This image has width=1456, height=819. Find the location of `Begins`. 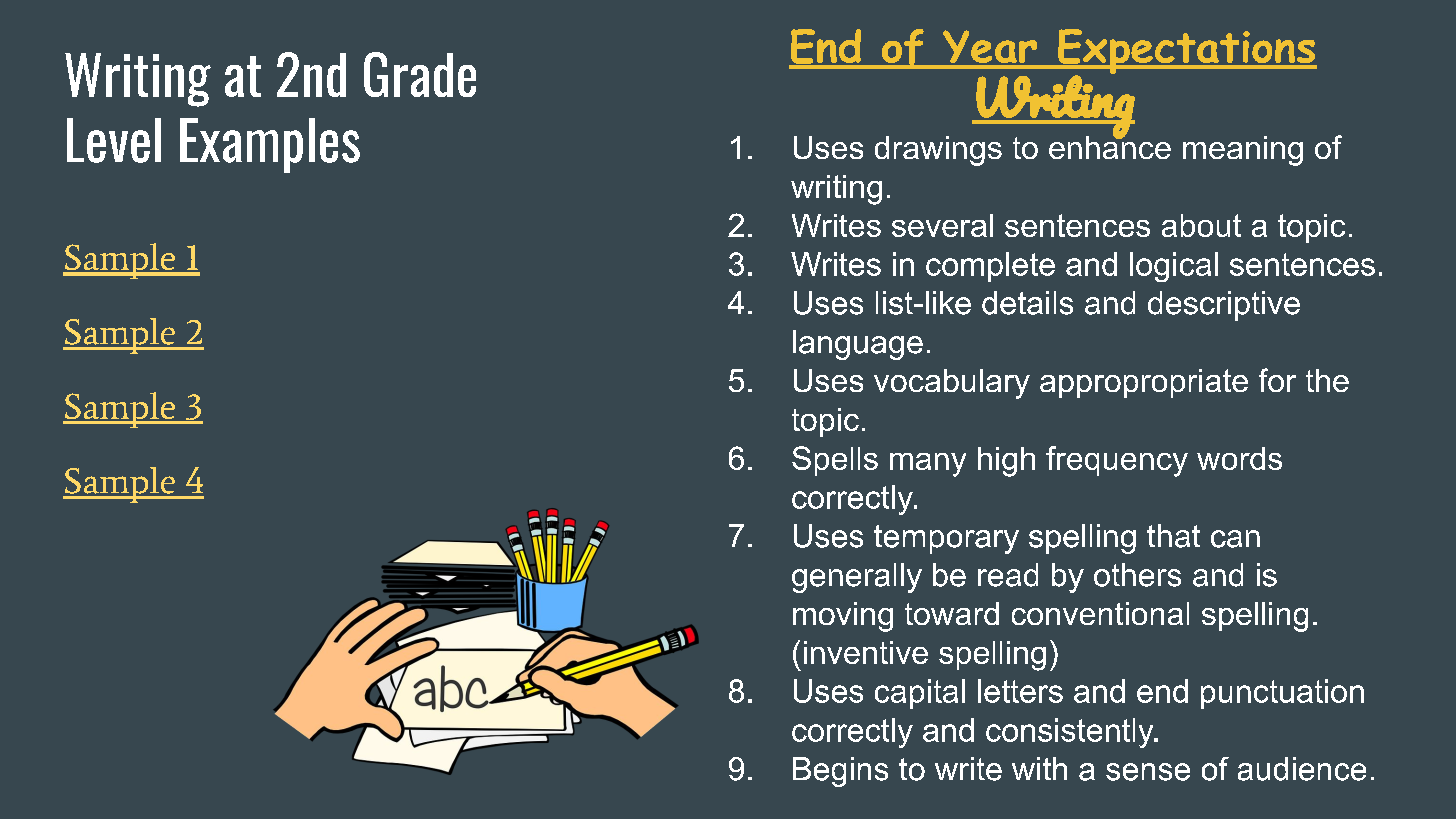

Begins is located at coordinates (840, 772).
